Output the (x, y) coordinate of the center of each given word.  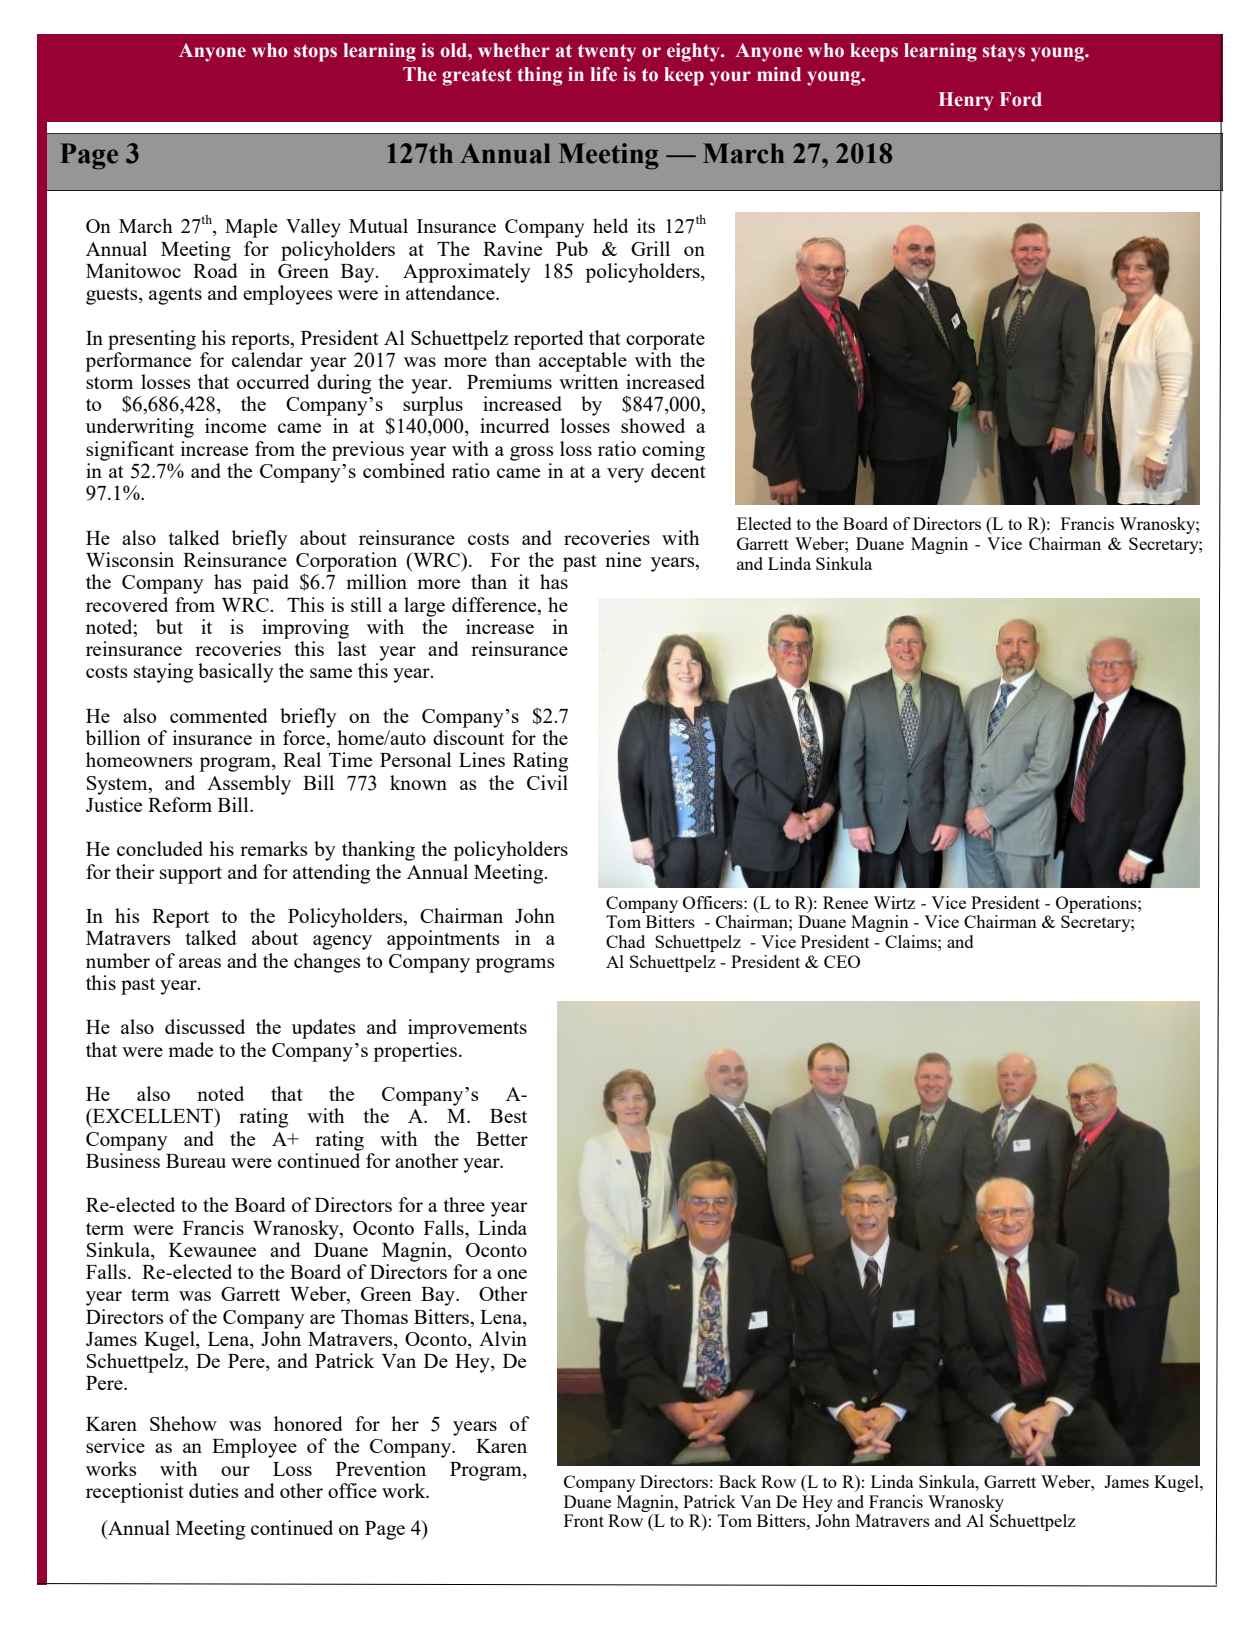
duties (214, 1490)
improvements (467, 1029)
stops (315, 53)
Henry (966, 101)
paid (270, 584)
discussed (205, 1026)
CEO (842, 961)
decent (678, 470)
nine (623, 559)
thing (540, 76)
